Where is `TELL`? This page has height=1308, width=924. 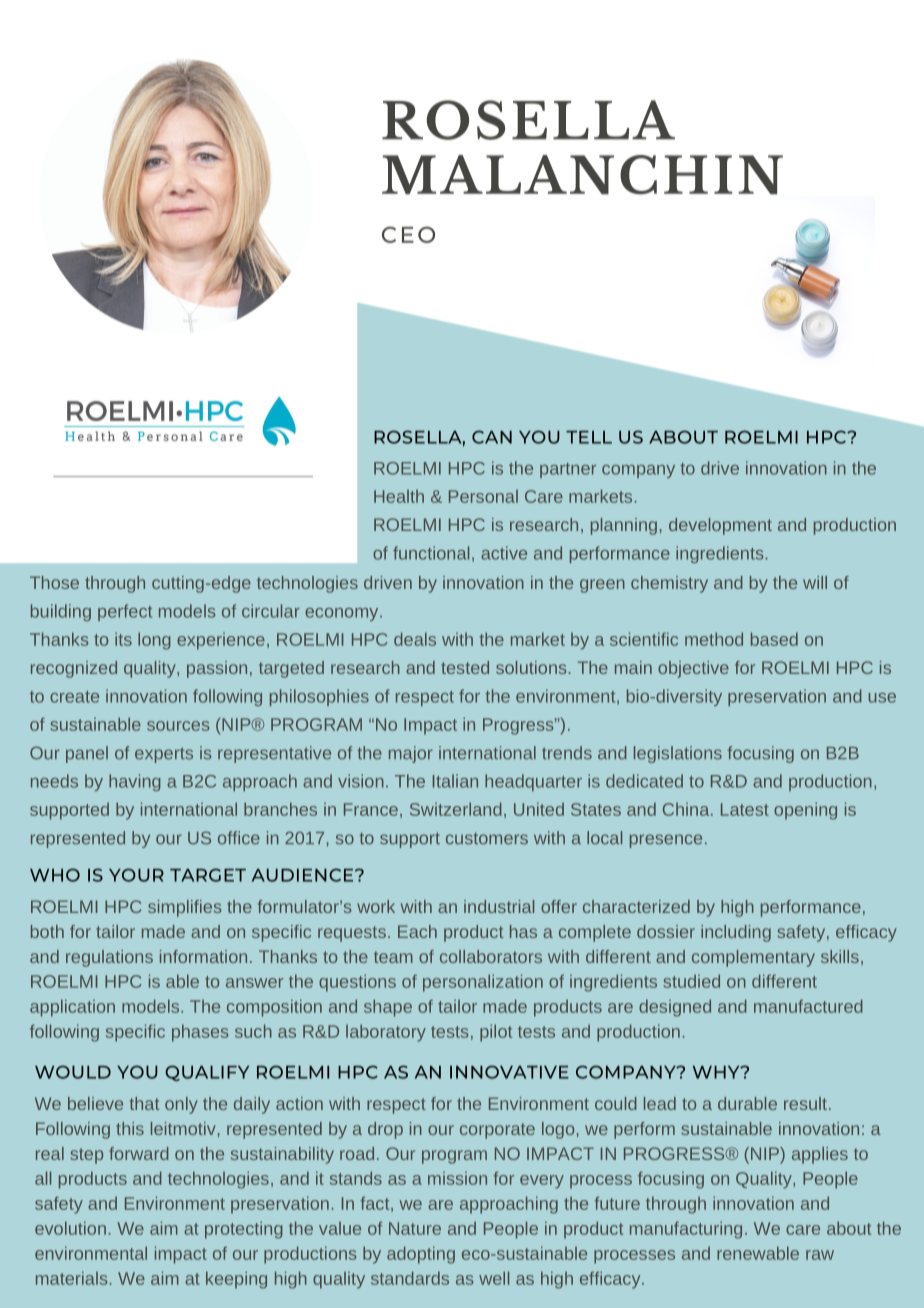 TELL is located at coordinates (589, 437).
